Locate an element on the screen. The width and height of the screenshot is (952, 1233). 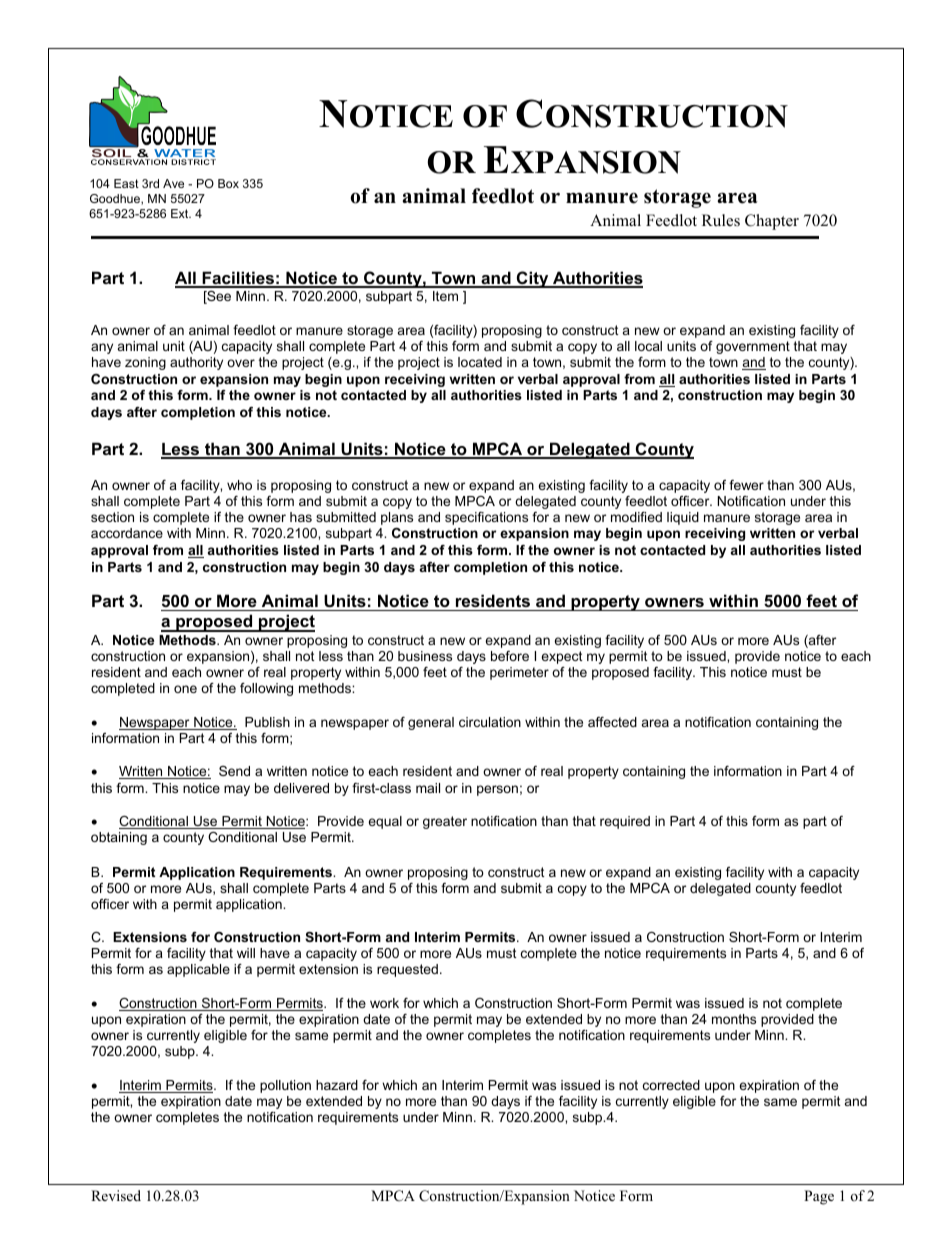
one is located at coordinates (185, 689).
